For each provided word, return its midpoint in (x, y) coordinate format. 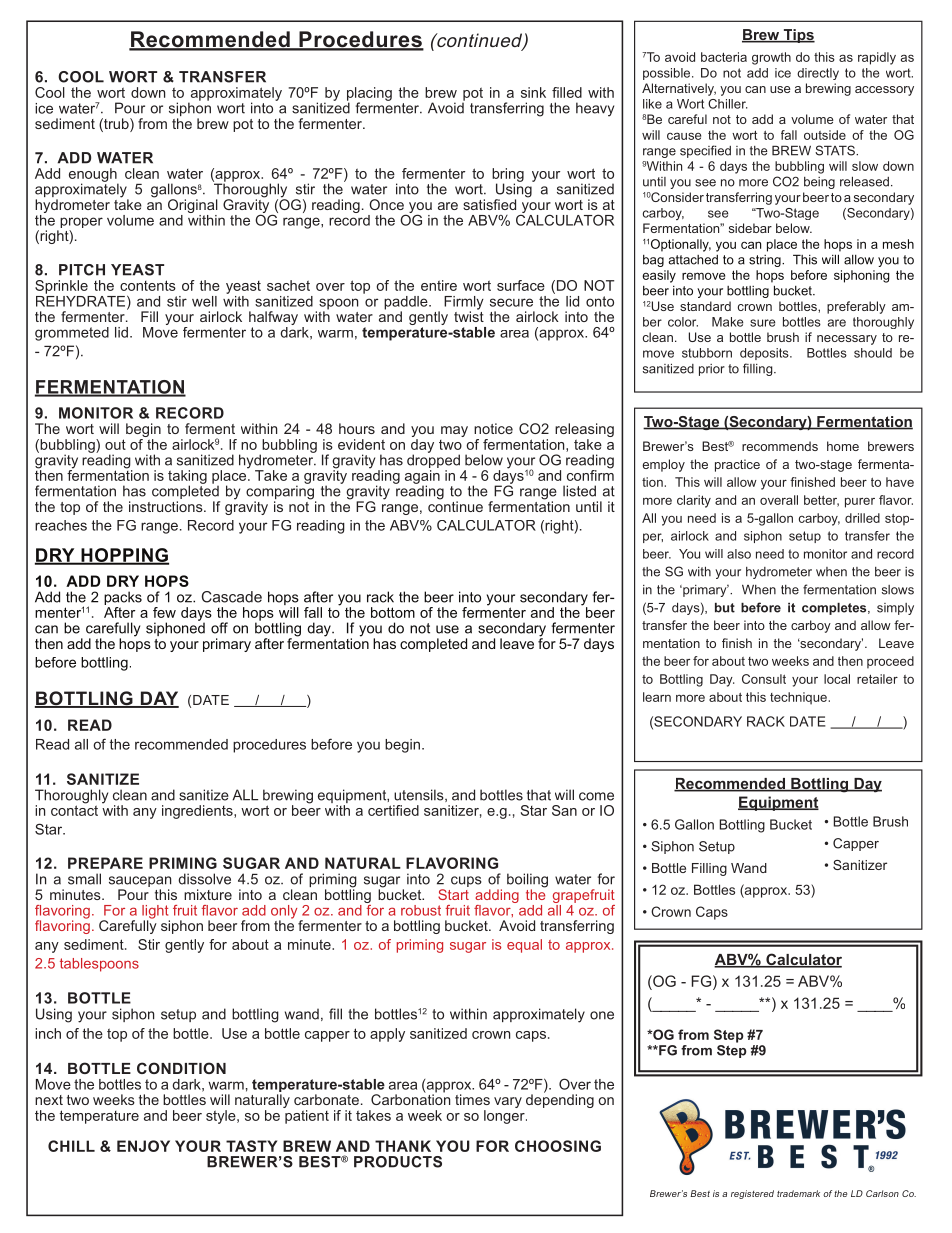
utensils (420, 795)
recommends (780, 446)
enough (93, 176)
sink (533, 92)
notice (493, 428)
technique (799, 698)
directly (818, 74)
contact (74, 809)
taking (187, 478)
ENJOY (143, 1146)
